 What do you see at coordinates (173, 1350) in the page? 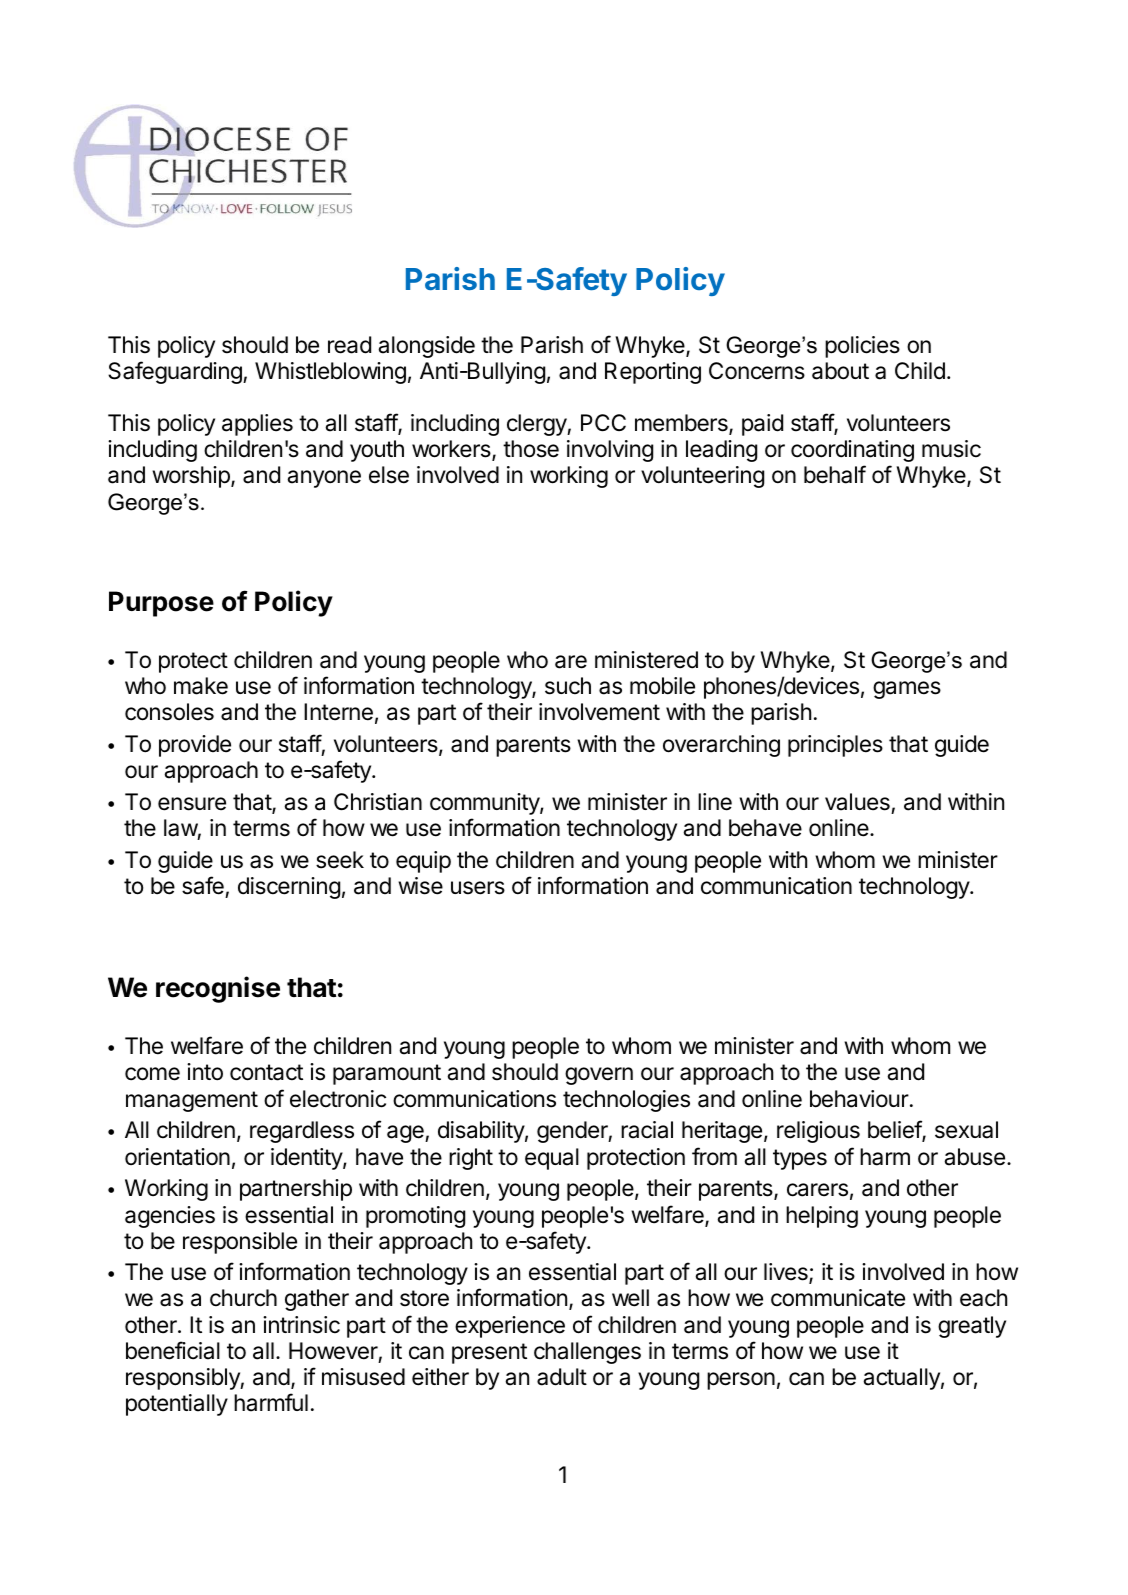
I see `beneficial` at bounding box center [173, 1350].
